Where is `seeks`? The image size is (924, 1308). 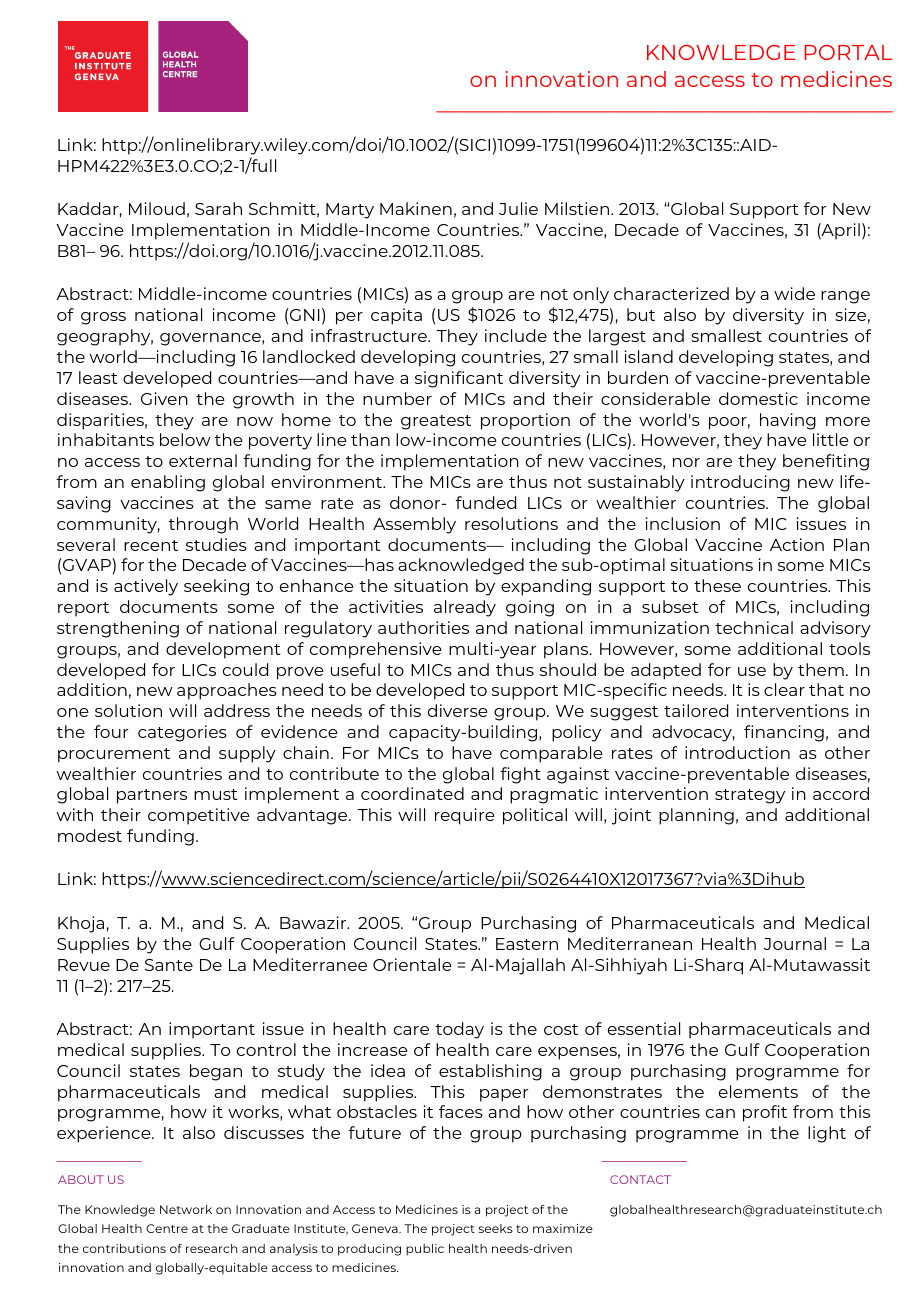
seeks is located at coordinates (496, 1228).
